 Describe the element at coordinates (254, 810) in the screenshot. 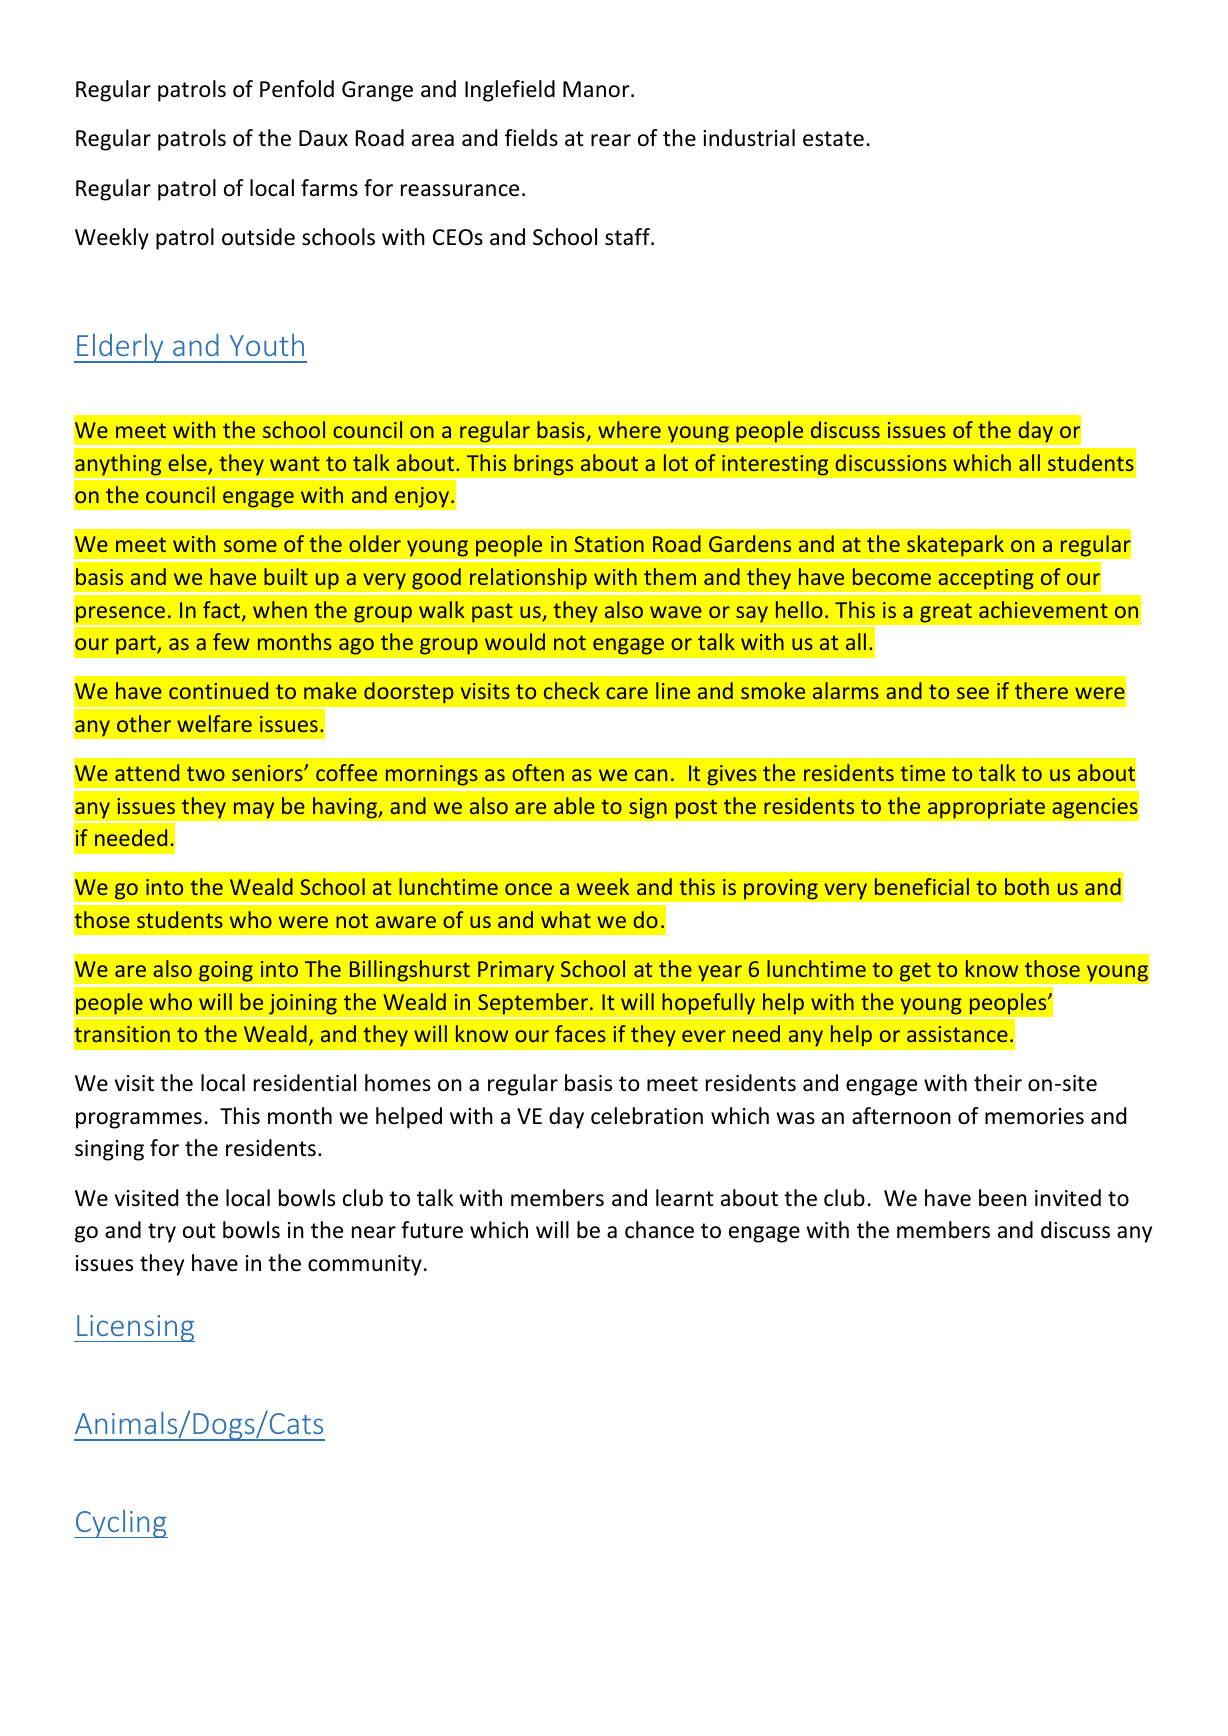

I see `may` at that location.
